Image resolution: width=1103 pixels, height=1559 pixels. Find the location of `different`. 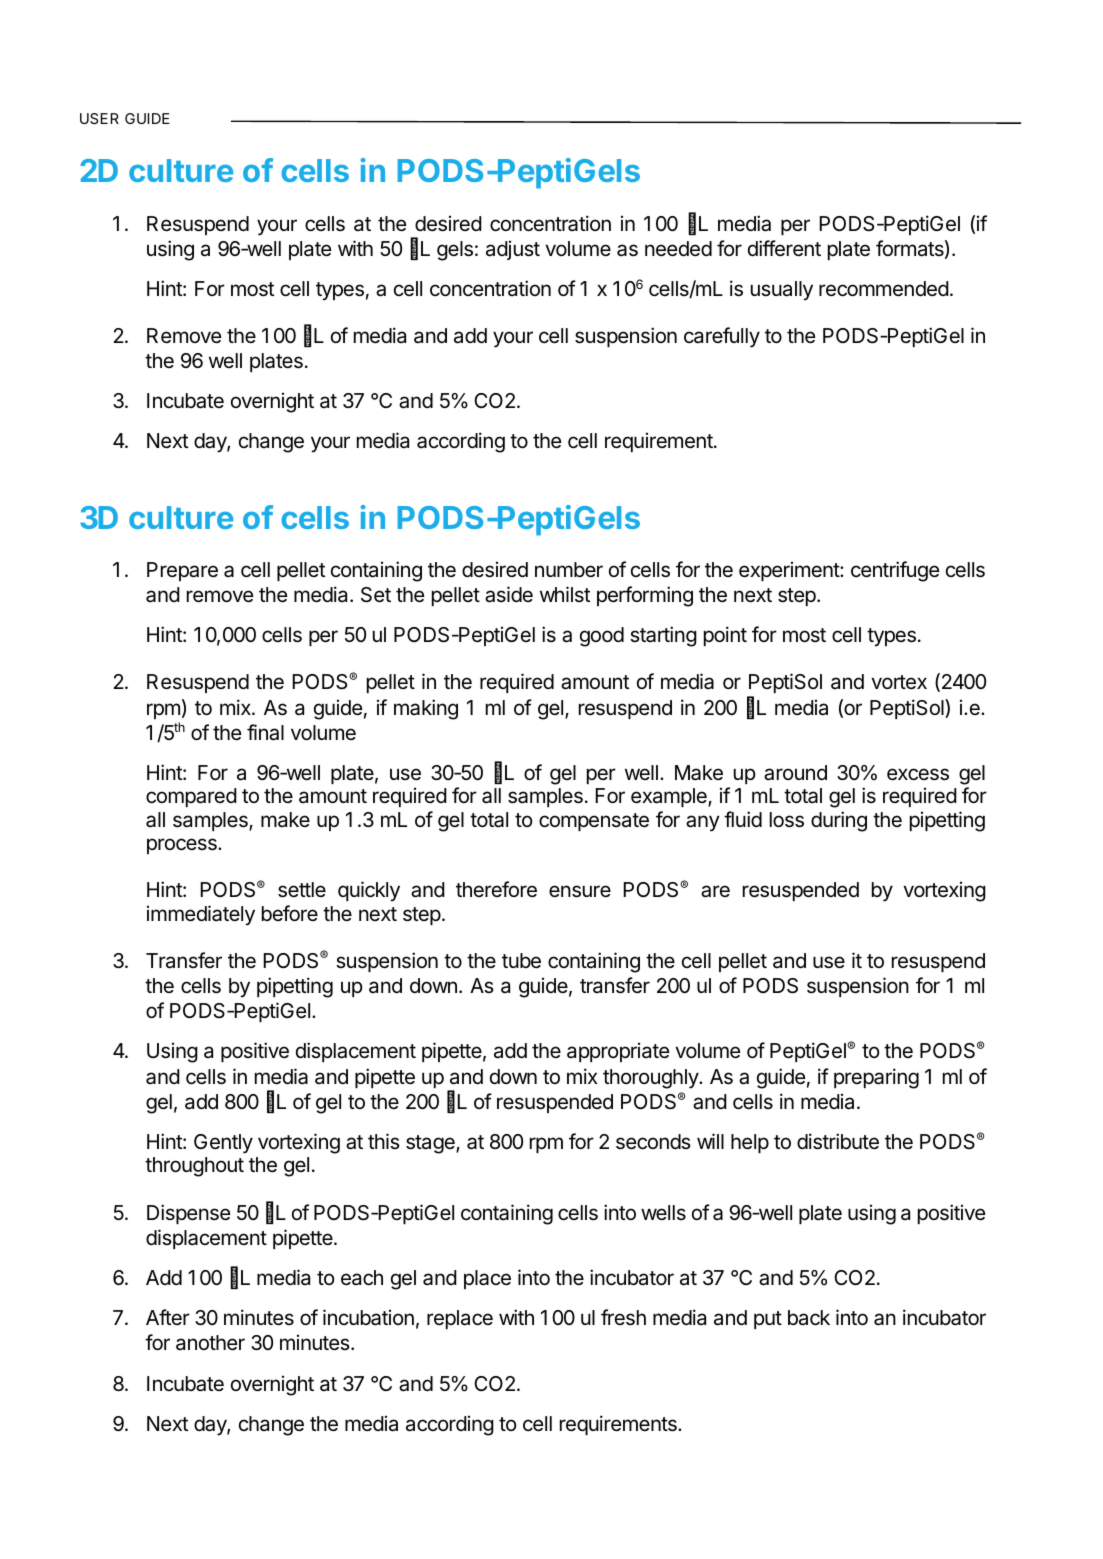

different is located at coordinates (784, 248).
